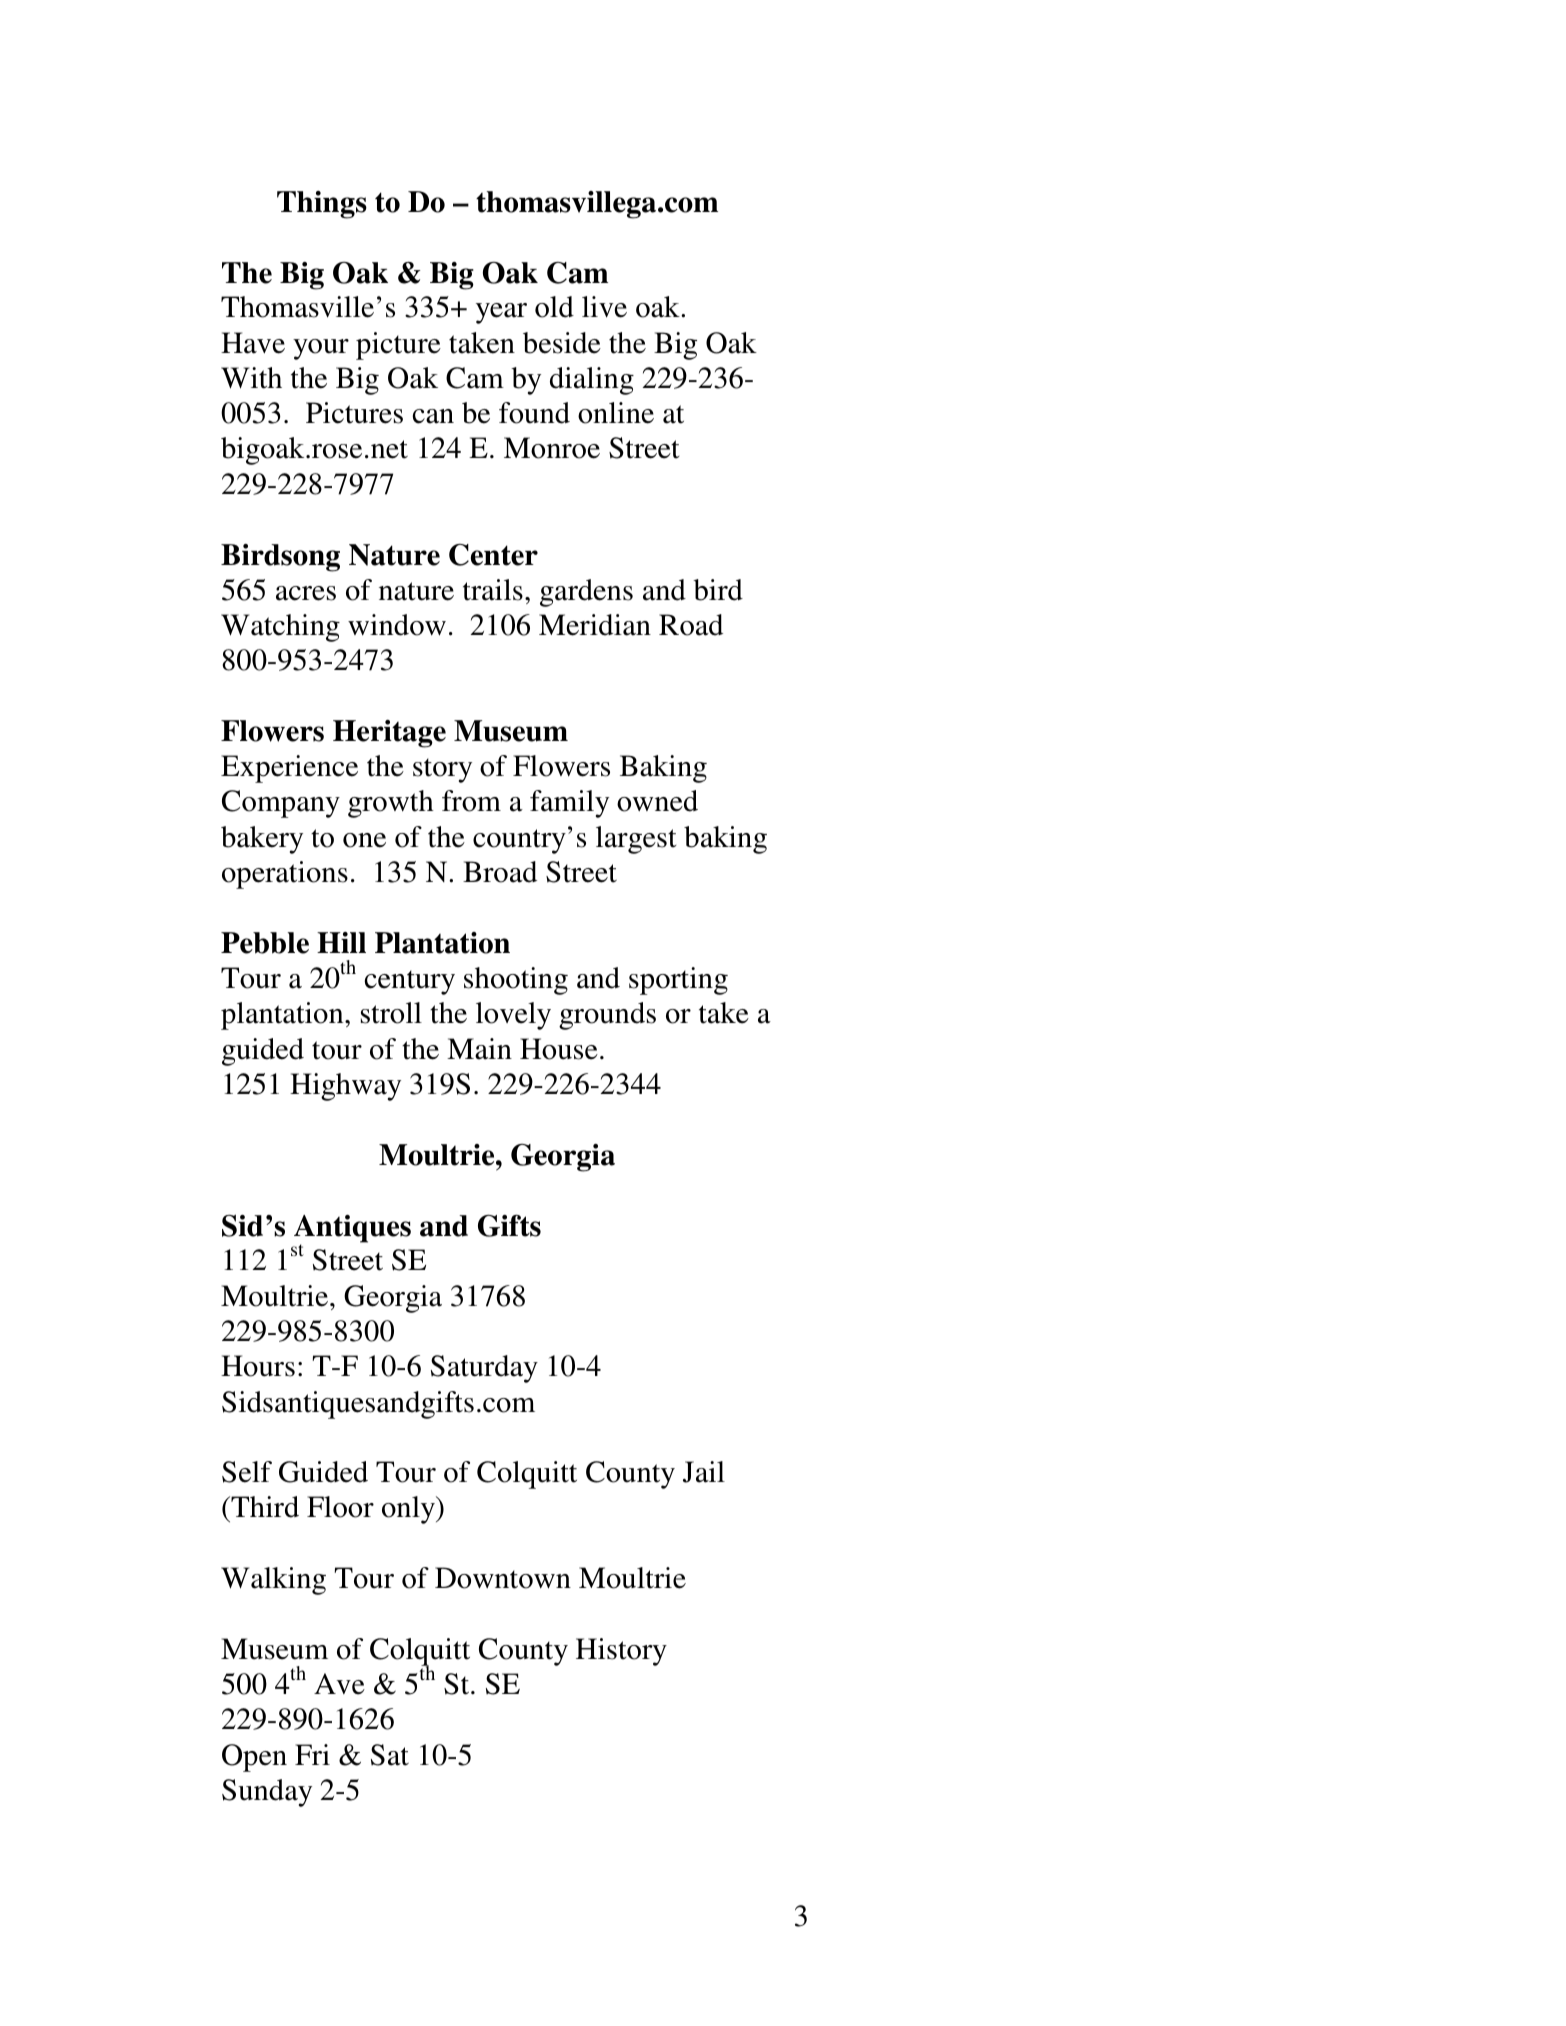 This page has width=1566, height=2026. Describe the element at coordinates (258, 1366) in the page. I see `Hours` at that location.
